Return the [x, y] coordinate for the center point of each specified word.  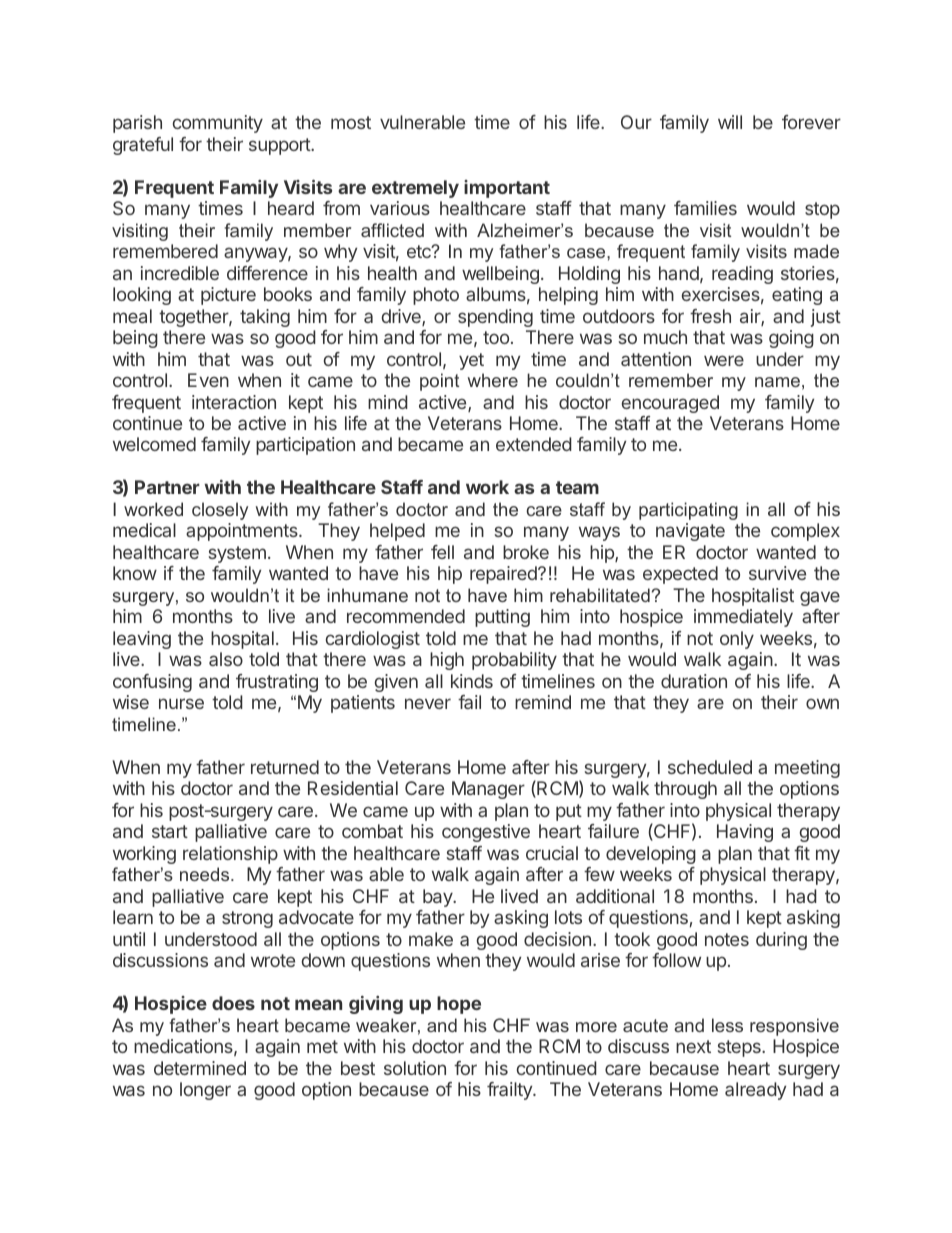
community [218, 124]
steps [740, 1048]
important [507, 189]
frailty [510, 1091]
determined [200, 1068]
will [730, 122]
